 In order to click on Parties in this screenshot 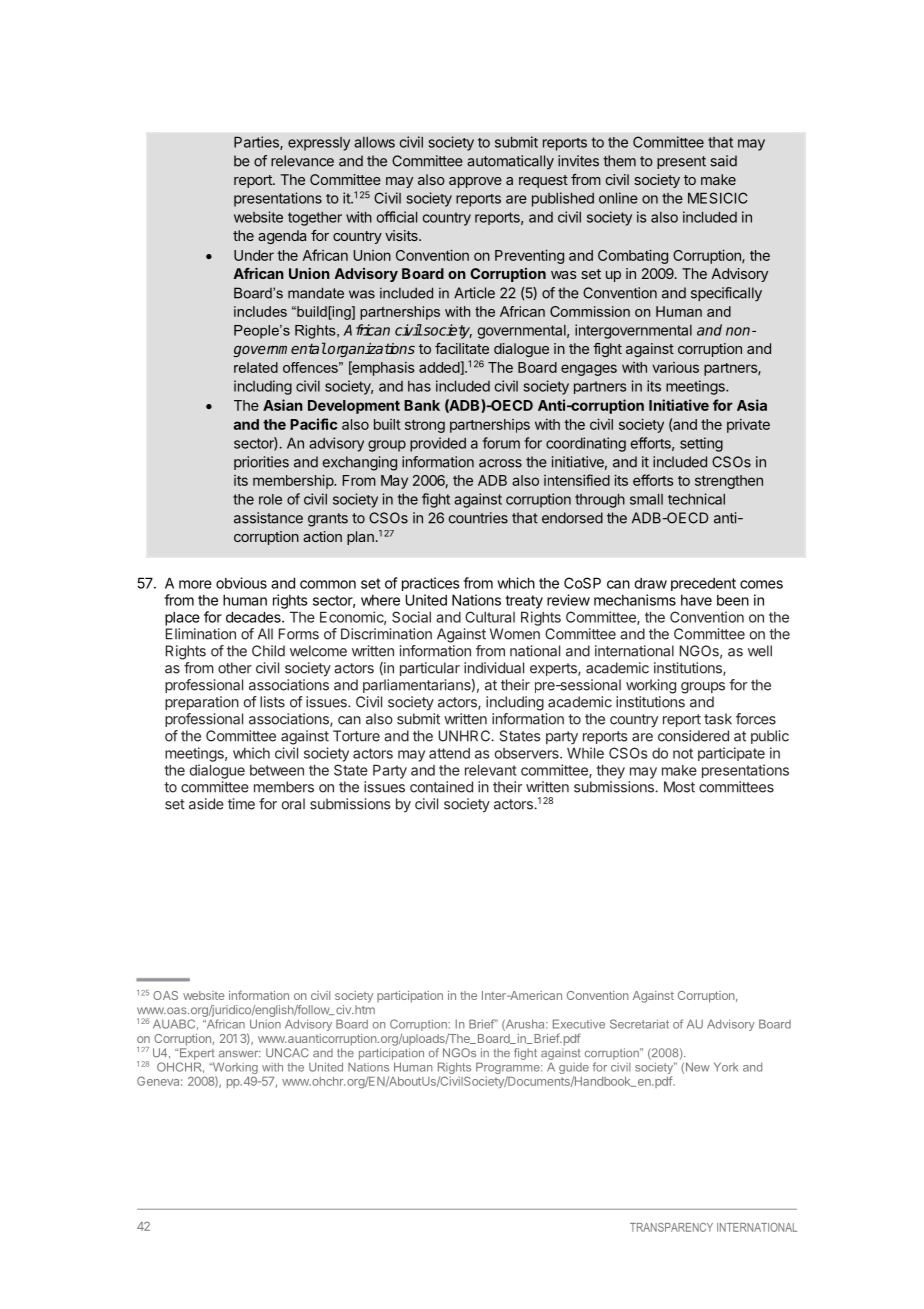, I will do `click(257, 143)`.
